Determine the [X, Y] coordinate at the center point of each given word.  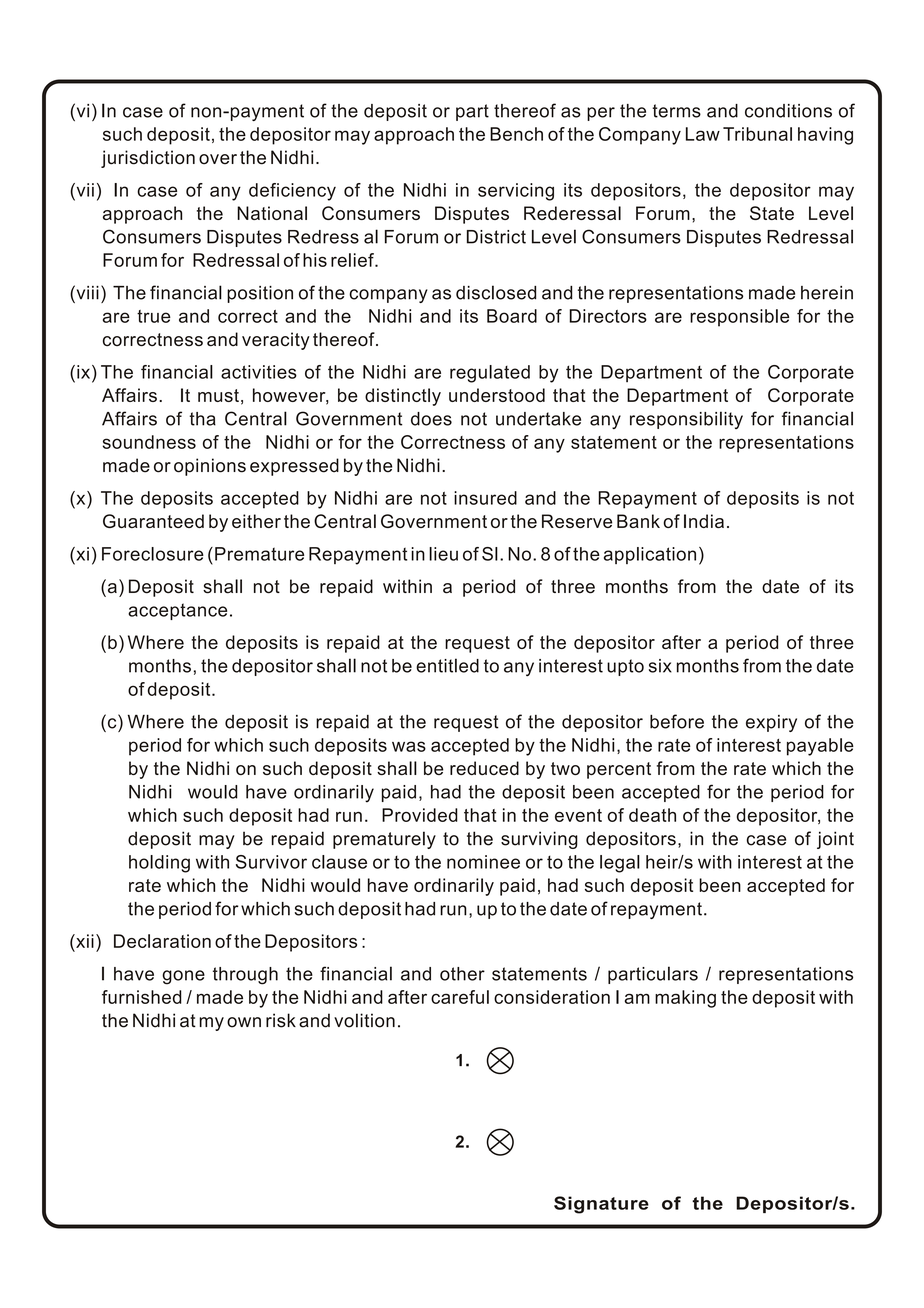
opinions [210, 467]
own [244, 1022]
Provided [420, 815]
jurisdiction [148, 159]
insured [485, 498]
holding [159, 864]
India [704, 521]
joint [835, 840]
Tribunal [757, 134]
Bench [516, 134]
